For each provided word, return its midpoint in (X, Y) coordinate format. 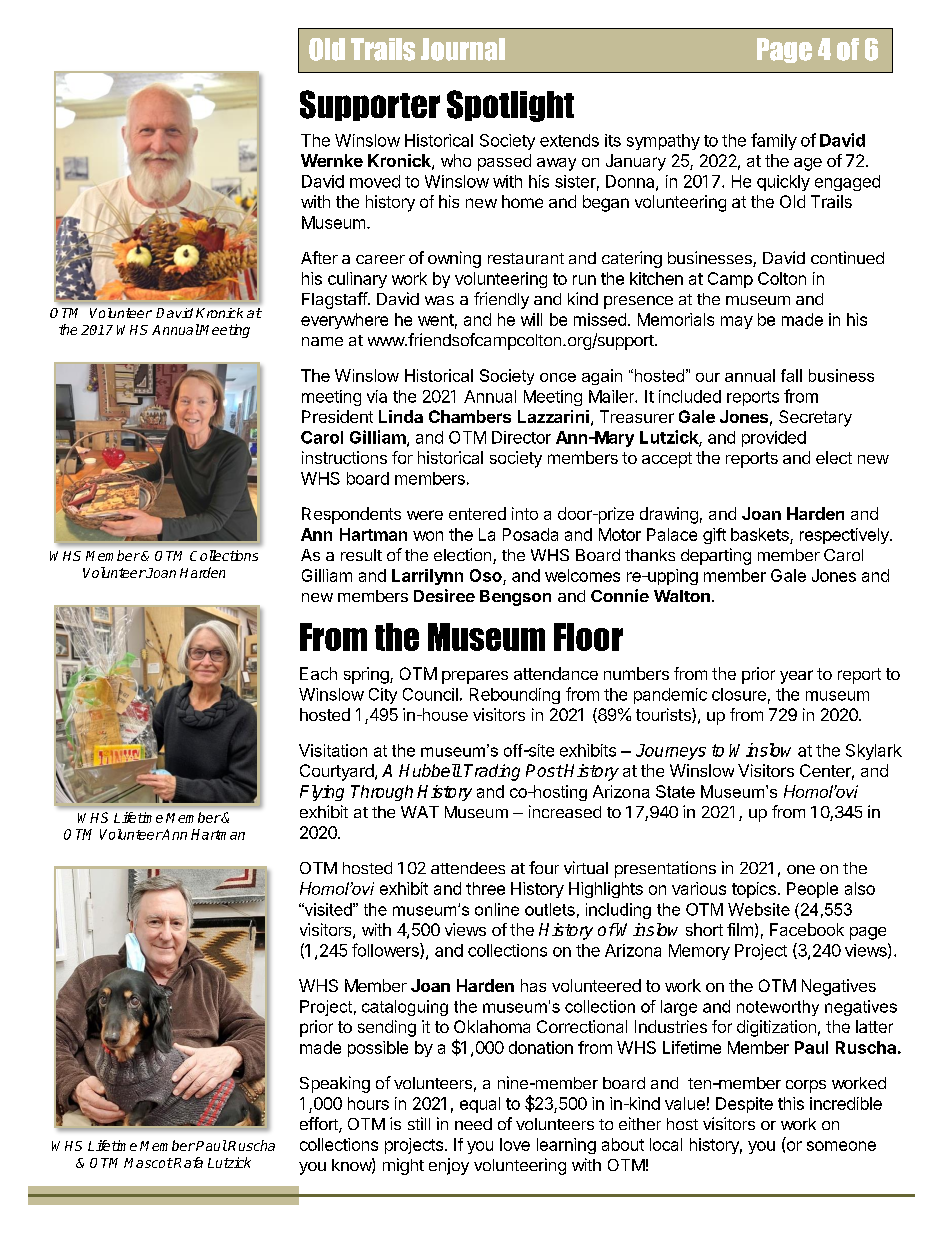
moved (375, 181)
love (515, 1144)
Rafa (187, 1162)
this (791, 1103)
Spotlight (510, 106)
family (774, 141)
